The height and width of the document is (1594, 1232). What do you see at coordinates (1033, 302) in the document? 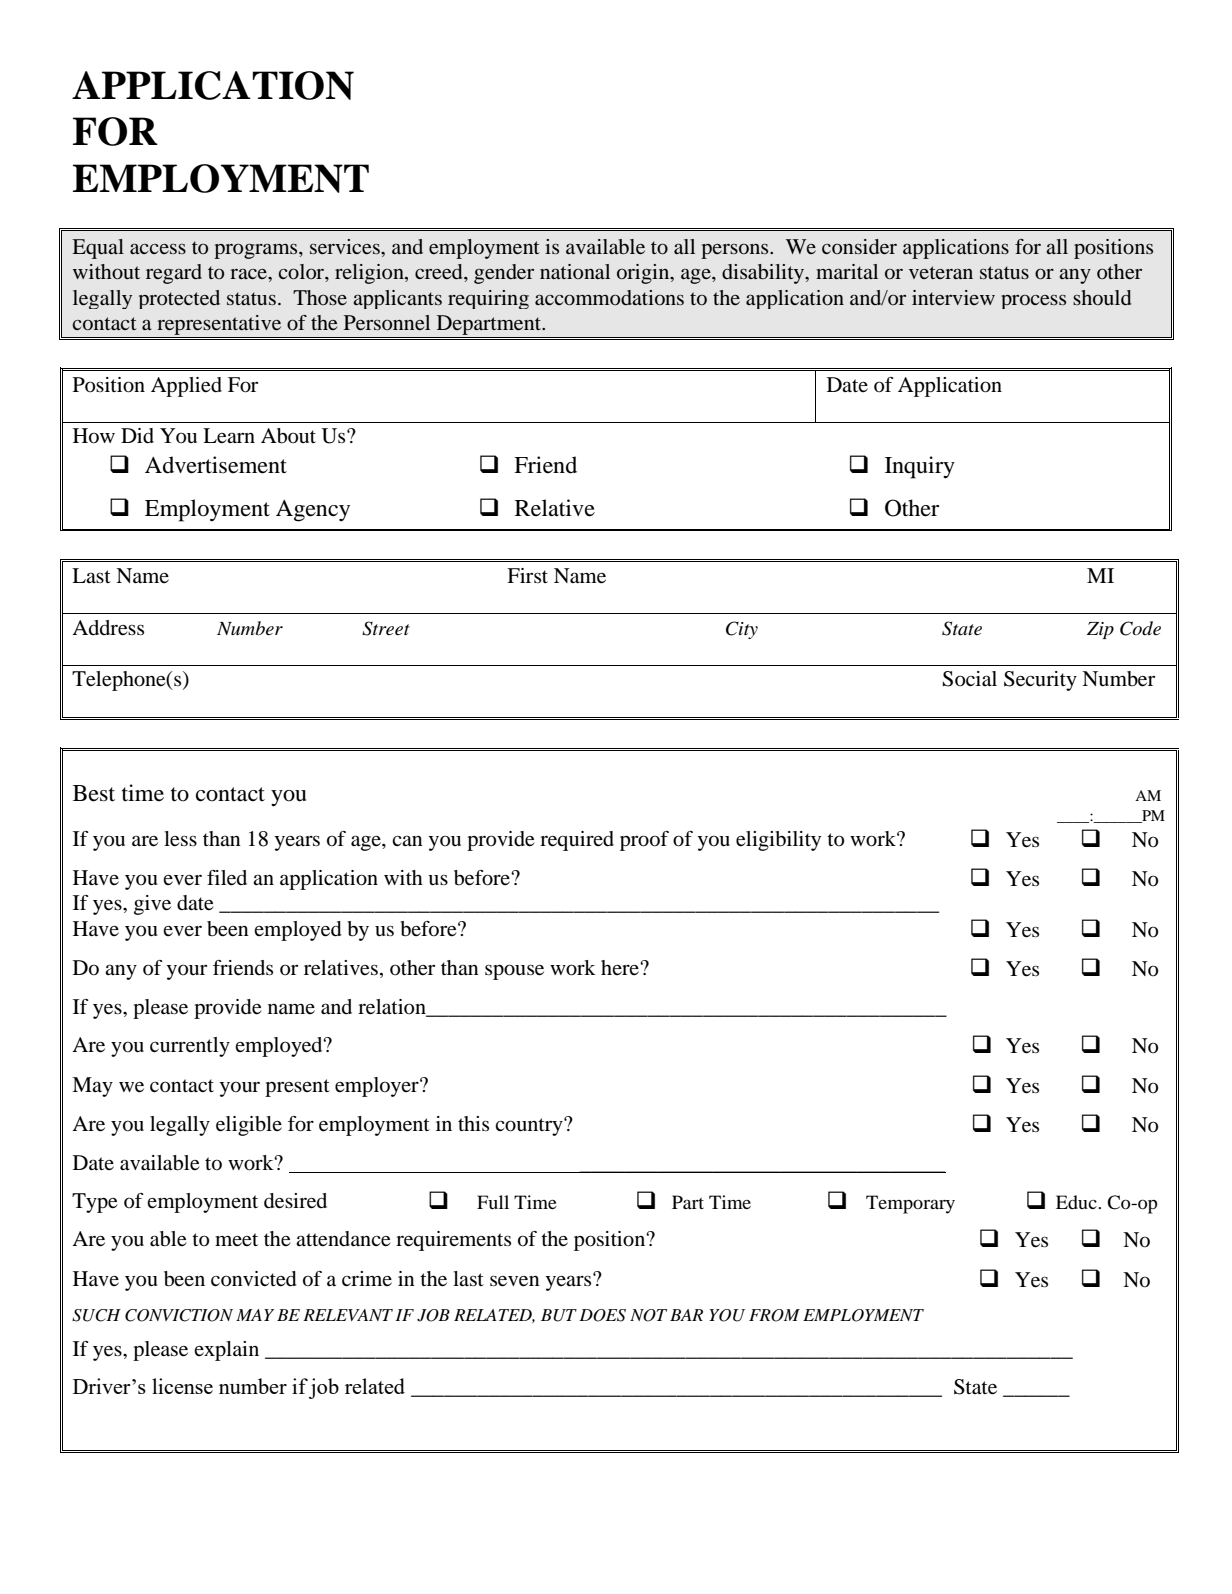
I see `process` at bounding box center [1033, 302].
